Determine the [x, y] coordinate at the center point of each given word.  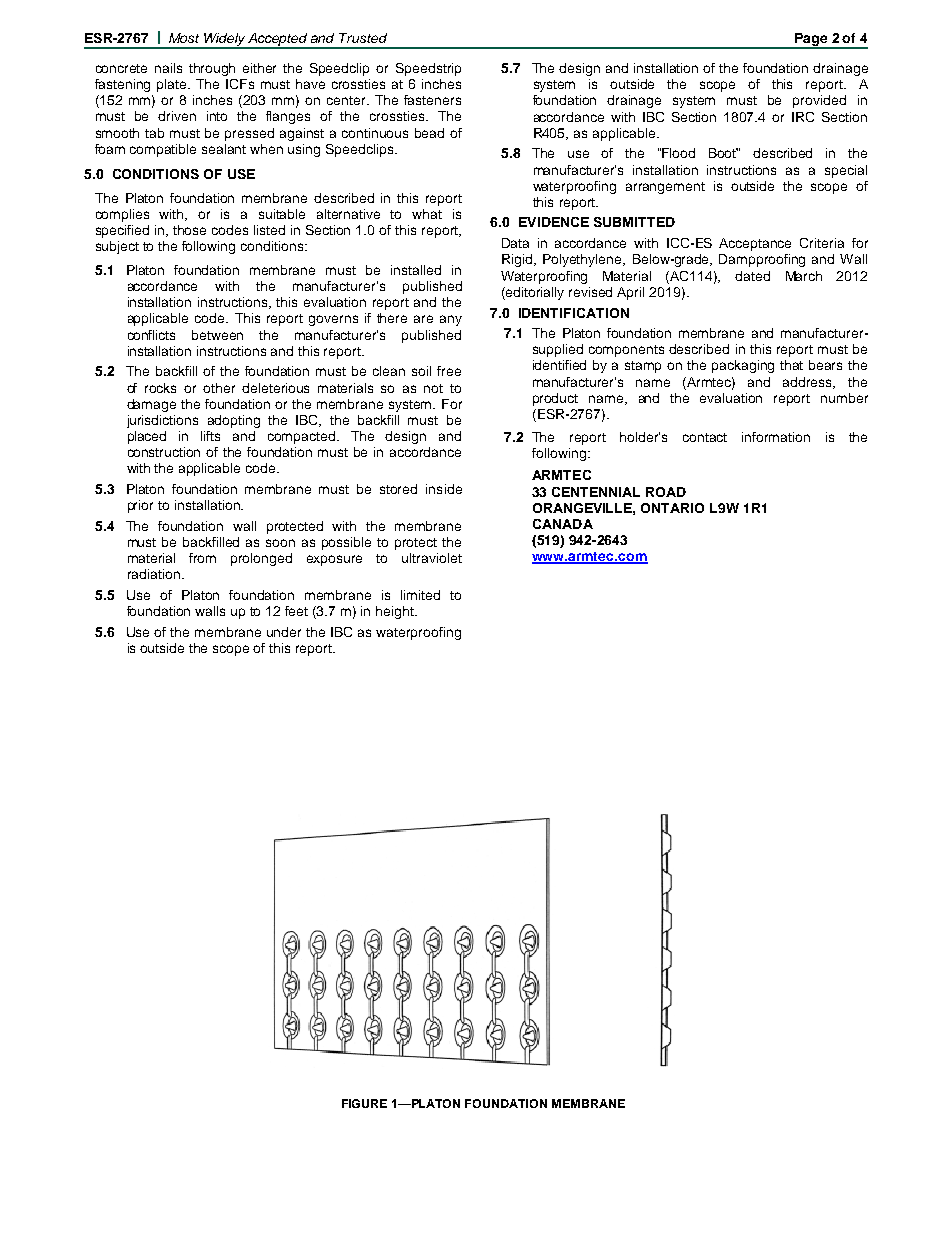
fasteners [432, 100]
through [212, 69]
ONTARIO [672, 508]
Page [811, 40]
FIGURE [364, 1103]
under [284, 632]
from [202, 558]
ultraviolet [432, 558]
